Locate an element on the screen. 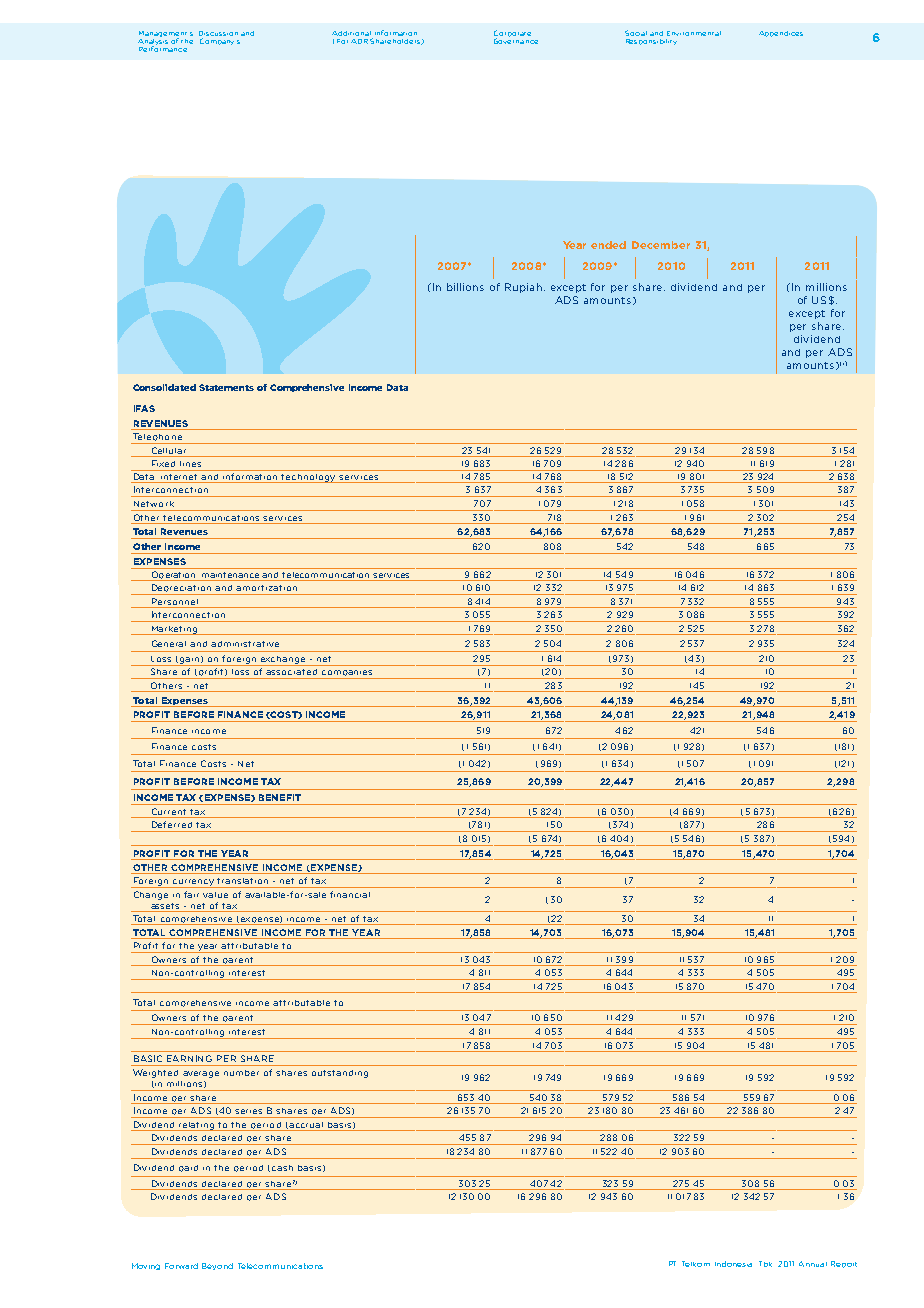  technology is located at coordinates (309, 478).
